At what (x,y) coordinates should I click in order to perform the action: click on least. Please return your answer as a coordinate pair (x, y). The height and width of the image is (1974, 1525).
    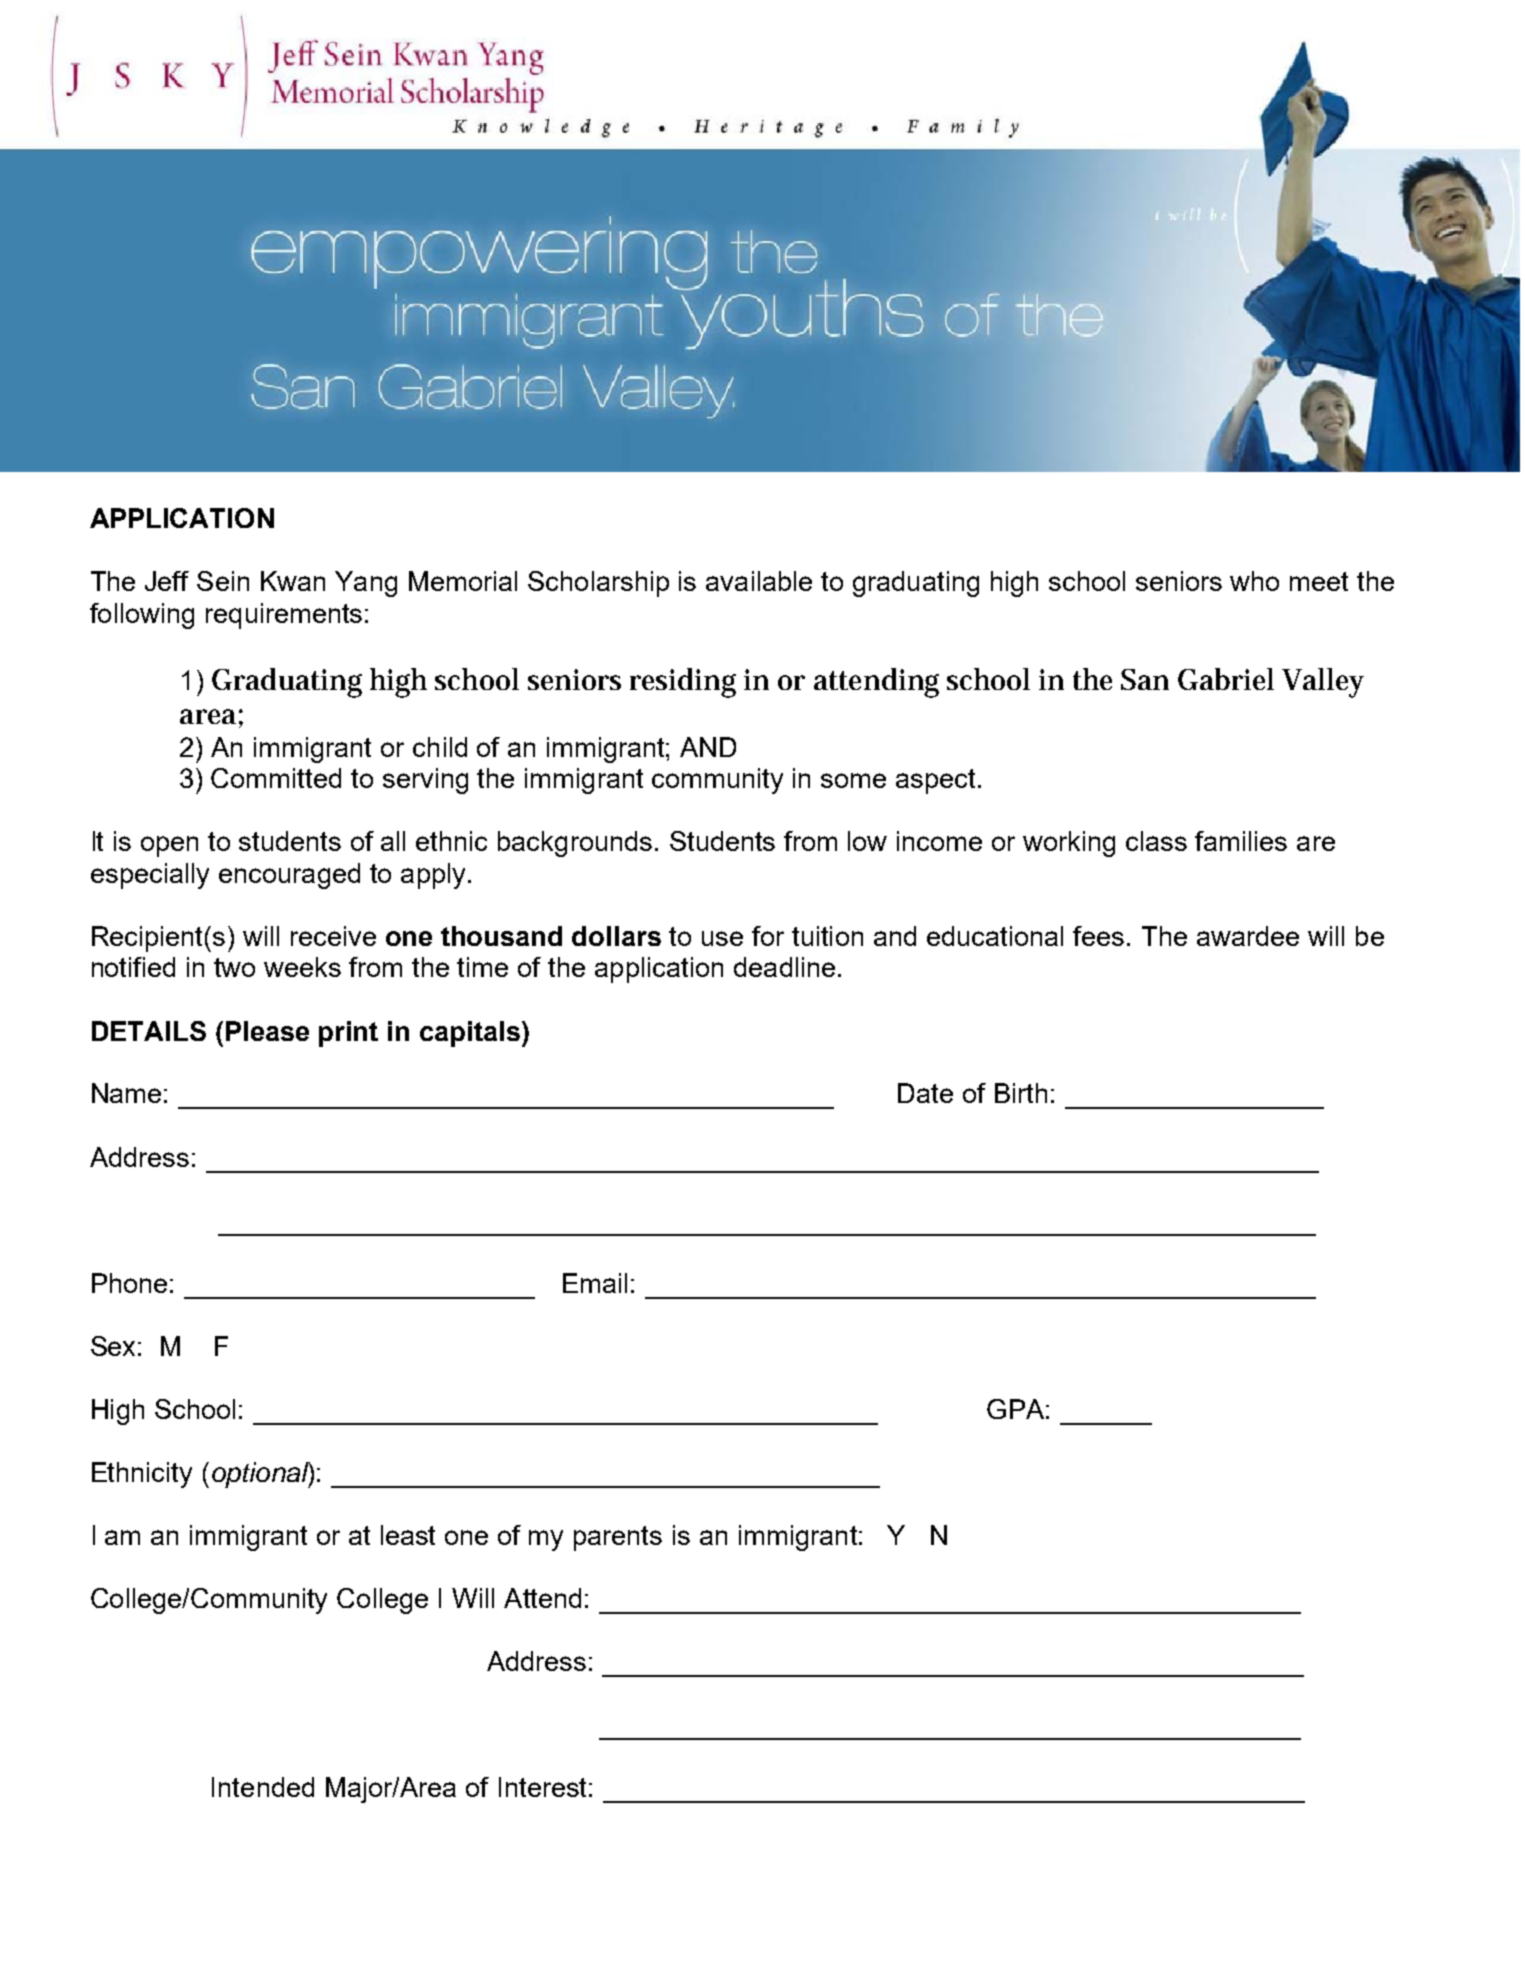
    Looking at the image, I should click on (408, 1535).
